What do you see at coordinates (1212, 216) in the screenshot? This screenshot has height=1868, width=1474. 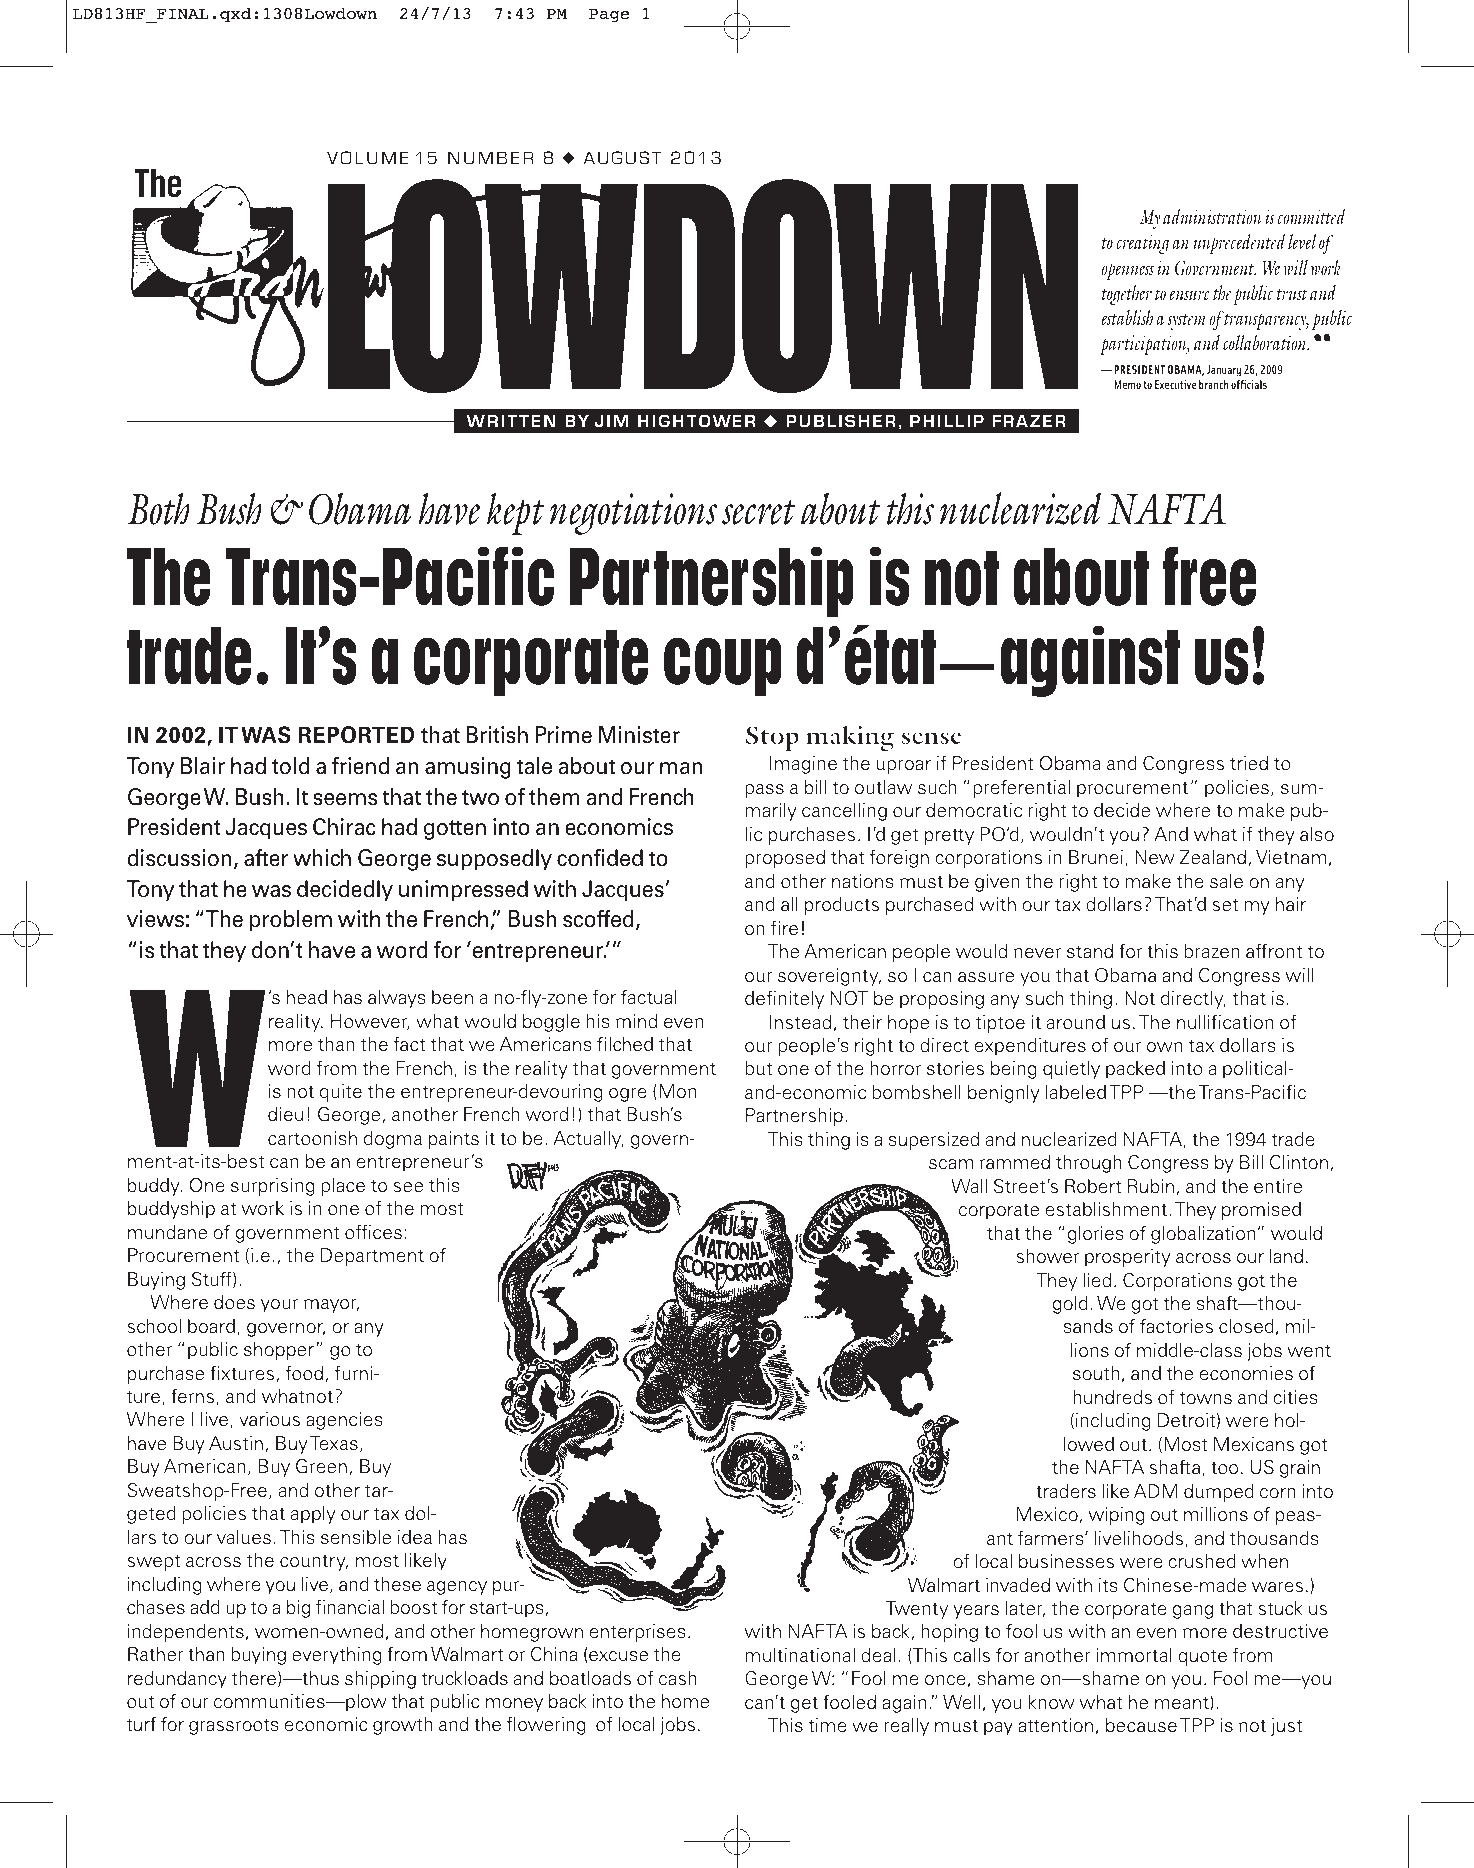 I see `administration` at bounding box center [1212, 216].
